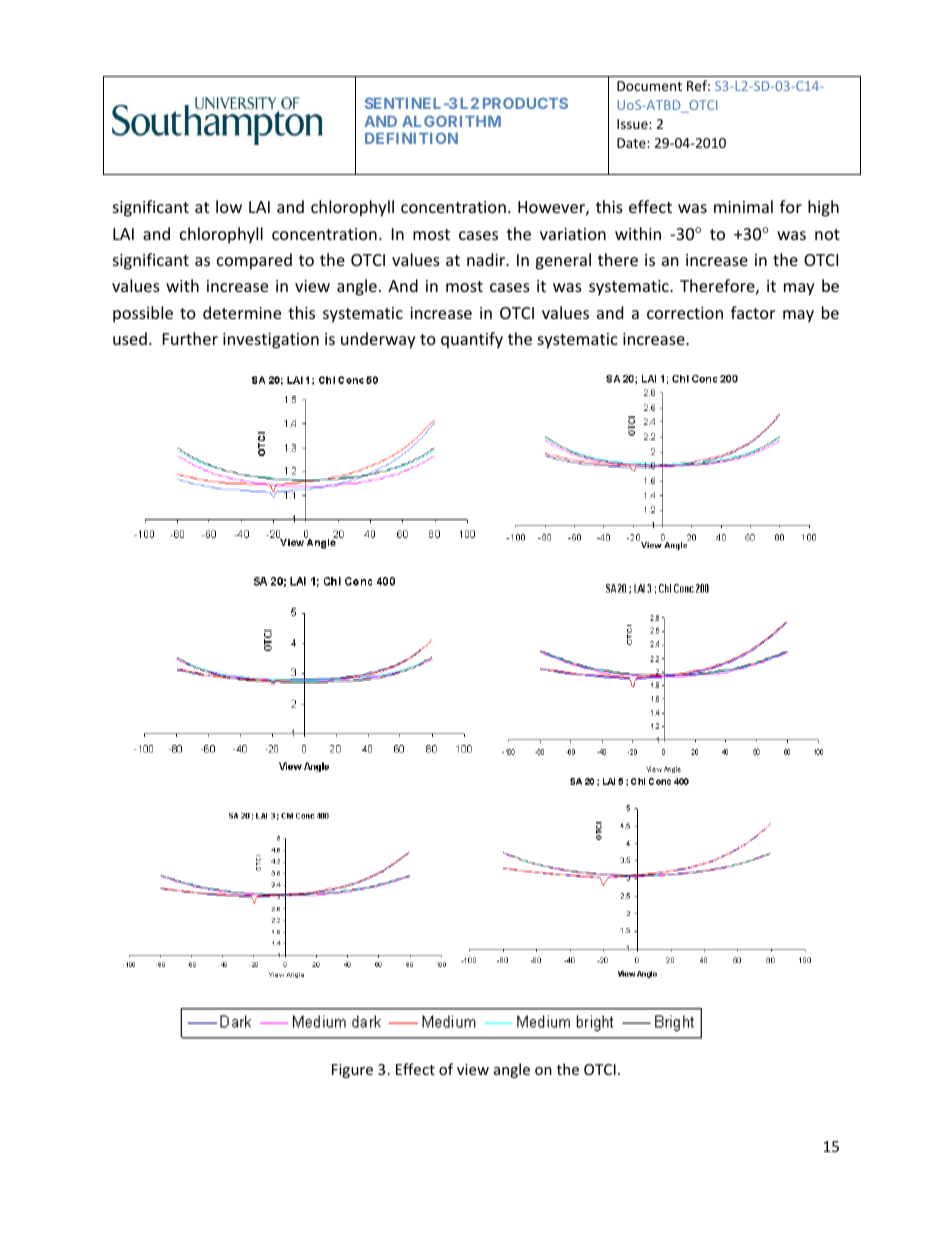 Image resolution: width=952 pixels, height=1233 pixels. What do you see at coordinates (143, 314) in the document?
I see `possible` at bounding box center [143, 314].
